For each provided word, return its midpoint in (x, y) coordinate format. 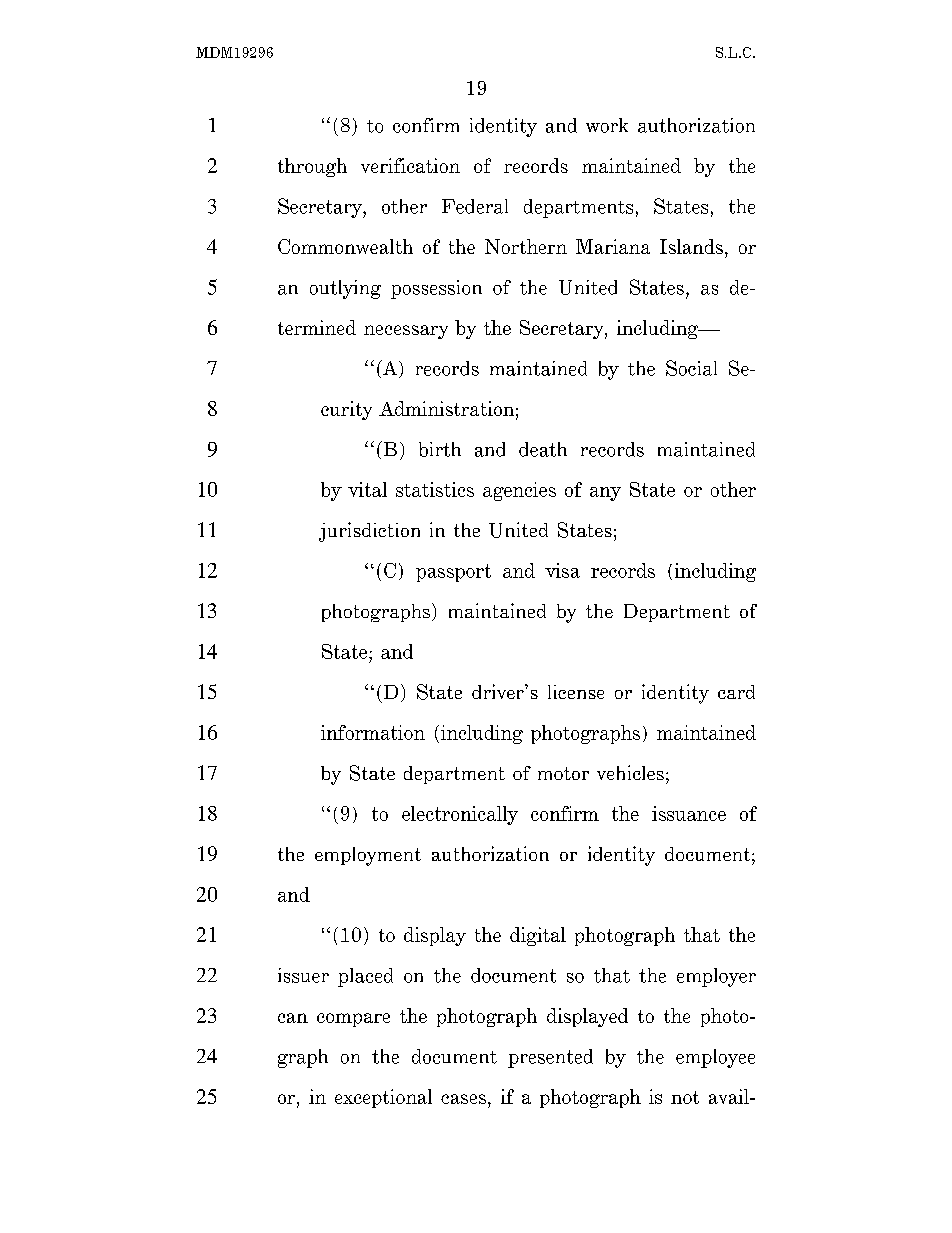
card (736, 692)
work (607, 125)
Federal (475, 206)
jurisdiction (369, 532)
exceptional (383, 1098)
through (312, 167)
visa (562, 570)
